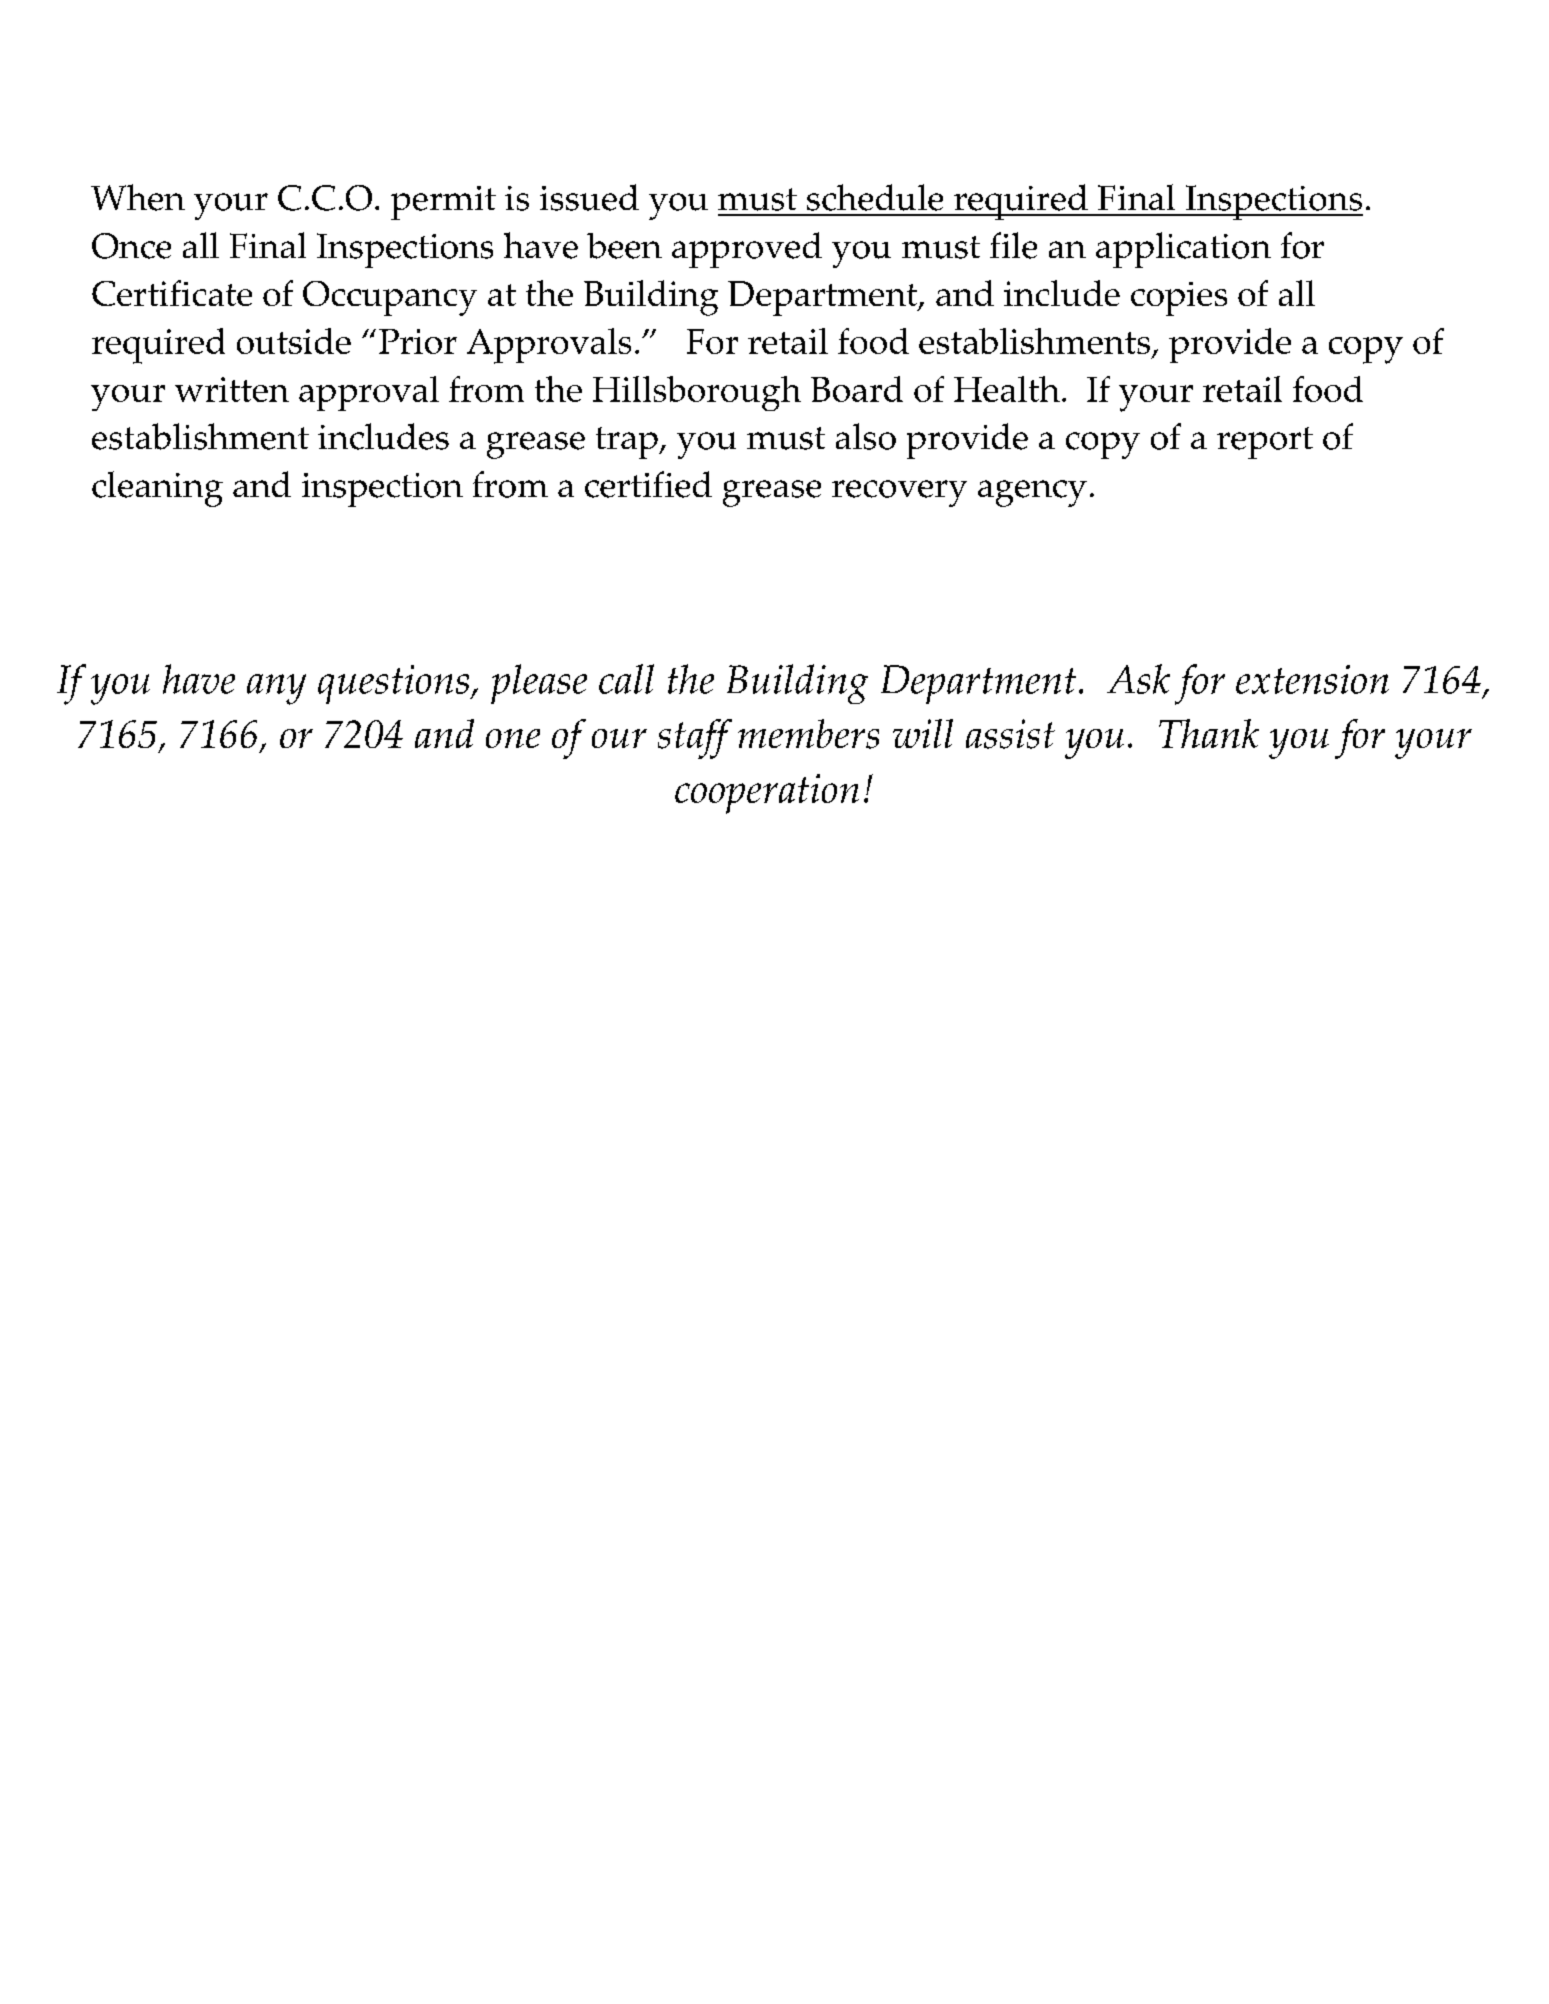 The width and height of the page is (1549, 2004). Describe the element at coordinates (1209, 733) in the page. I see `Thank` at that location.
